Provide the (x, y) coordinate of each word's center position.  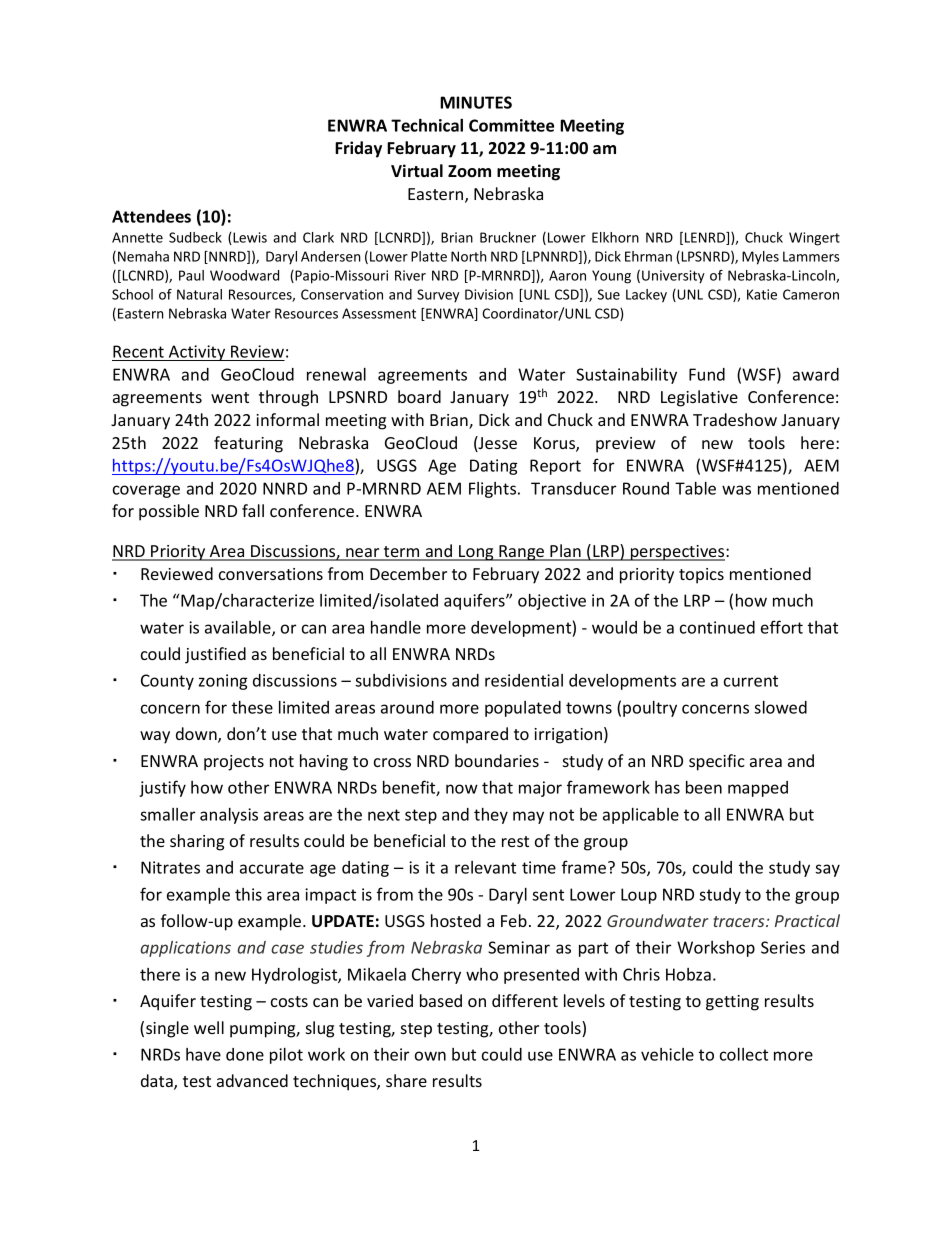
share (406, 1080)
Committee (511, 125)
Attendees (151, 216)
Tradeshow (735, 419)
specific (717, 762)
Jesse (497, 444)
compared (470, 735)
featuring (248, 444)
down (197, 735)
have (203, 1054)
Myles (760, 258)
